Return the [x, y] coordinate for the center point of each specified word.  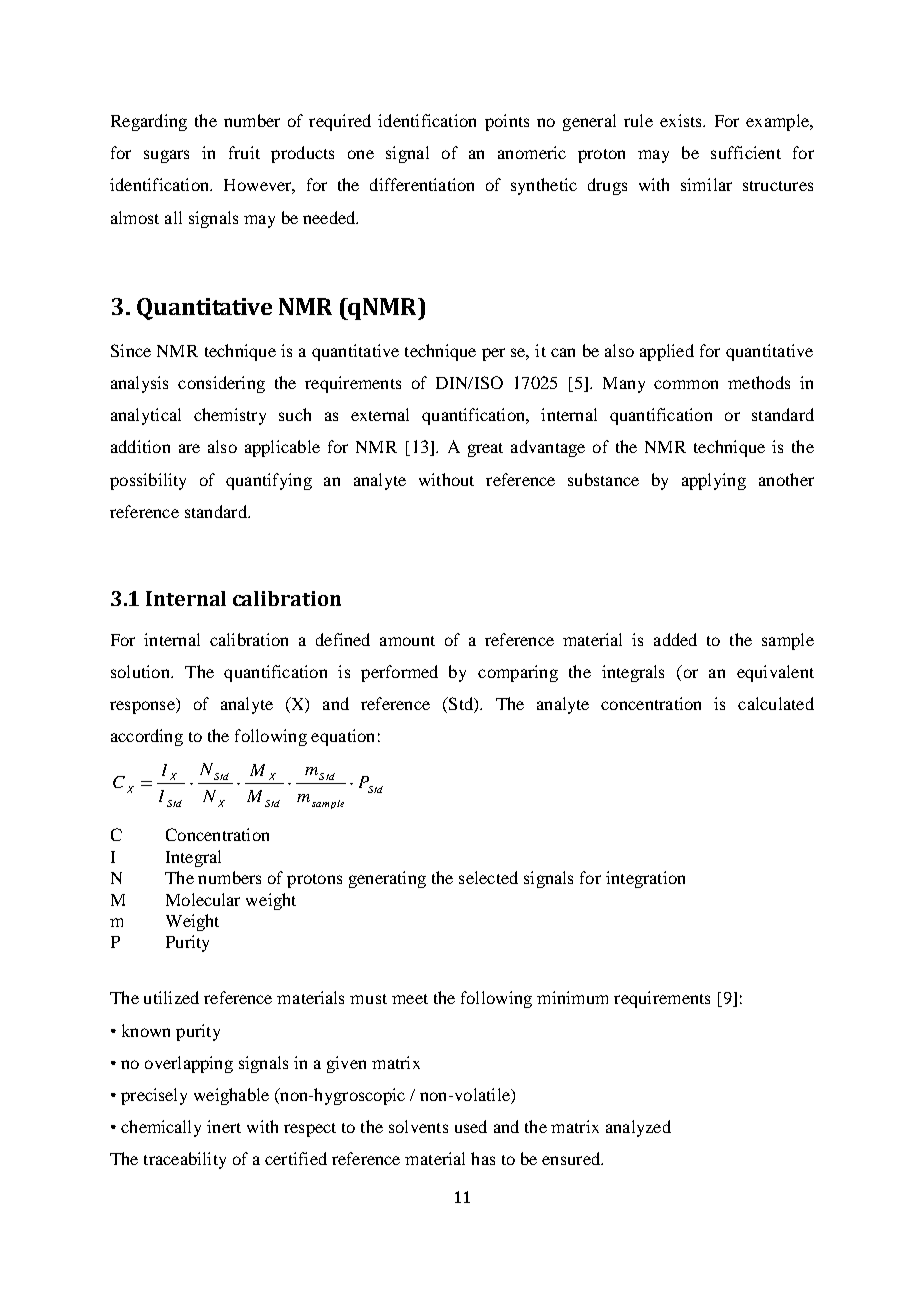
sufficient [746, 152]
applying [714, 481]
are [189, 448]
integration [645, 879]
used [471, 1126]
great [485, 450]
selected [488, 877]
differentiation [422, 184]
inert [224, 1126]
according [147, 737]
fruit [244, 152]
